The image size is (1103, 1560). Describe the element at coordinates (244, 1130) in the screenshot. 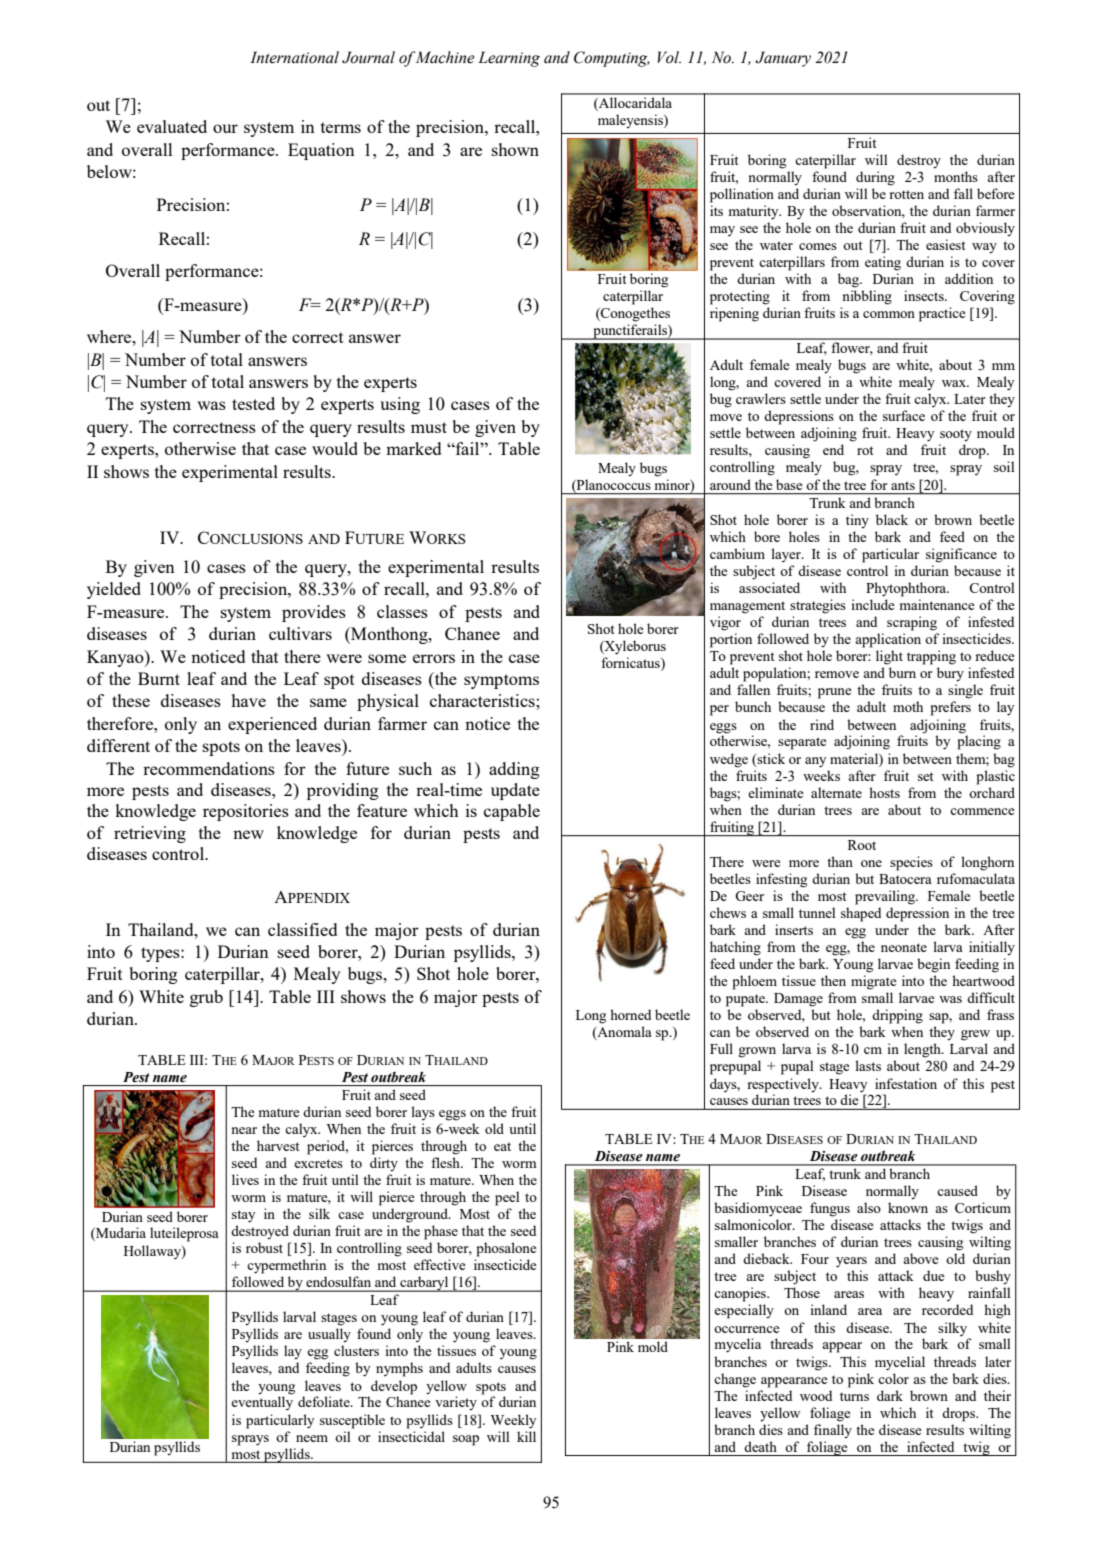

I see `near` at that location.
